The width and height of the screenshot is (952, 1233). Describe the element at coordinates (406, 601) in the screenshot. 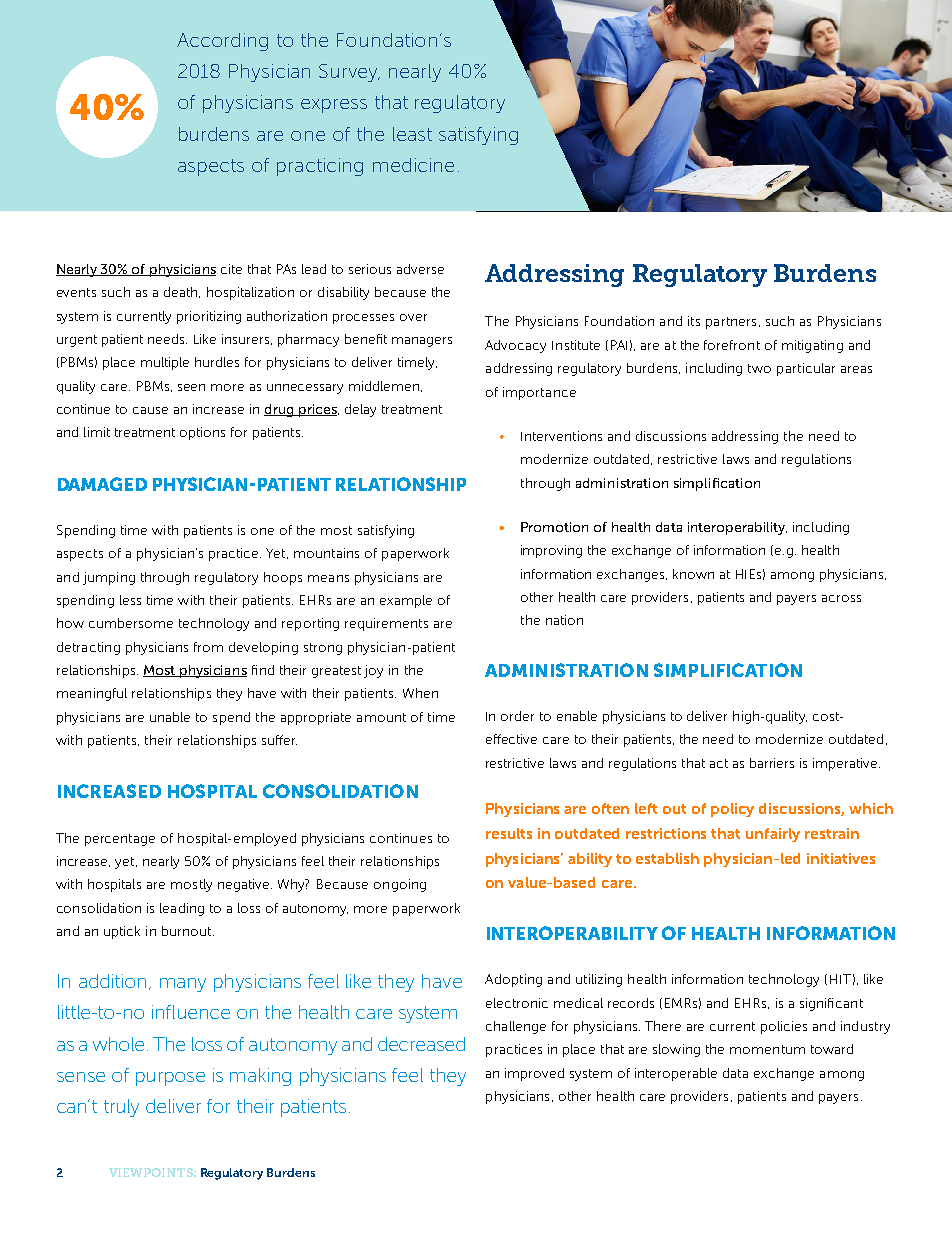

I see `example` at that location.
